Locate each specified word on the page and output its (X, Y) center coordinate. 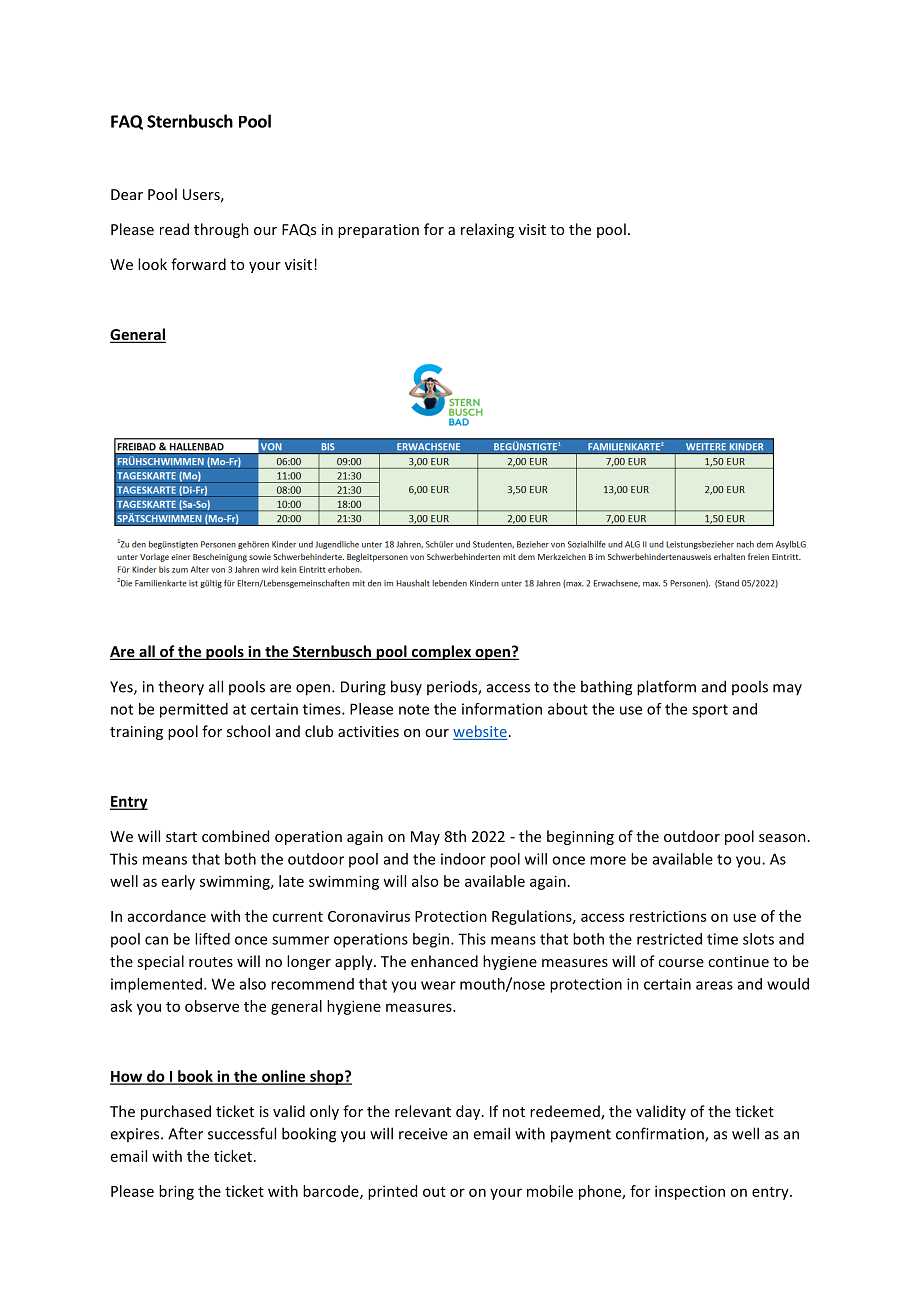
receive (423, 1134)
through (221, 230)
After (185, 1133)
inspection (690, 1192)
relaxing (487, 230)
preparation (378, 231)
